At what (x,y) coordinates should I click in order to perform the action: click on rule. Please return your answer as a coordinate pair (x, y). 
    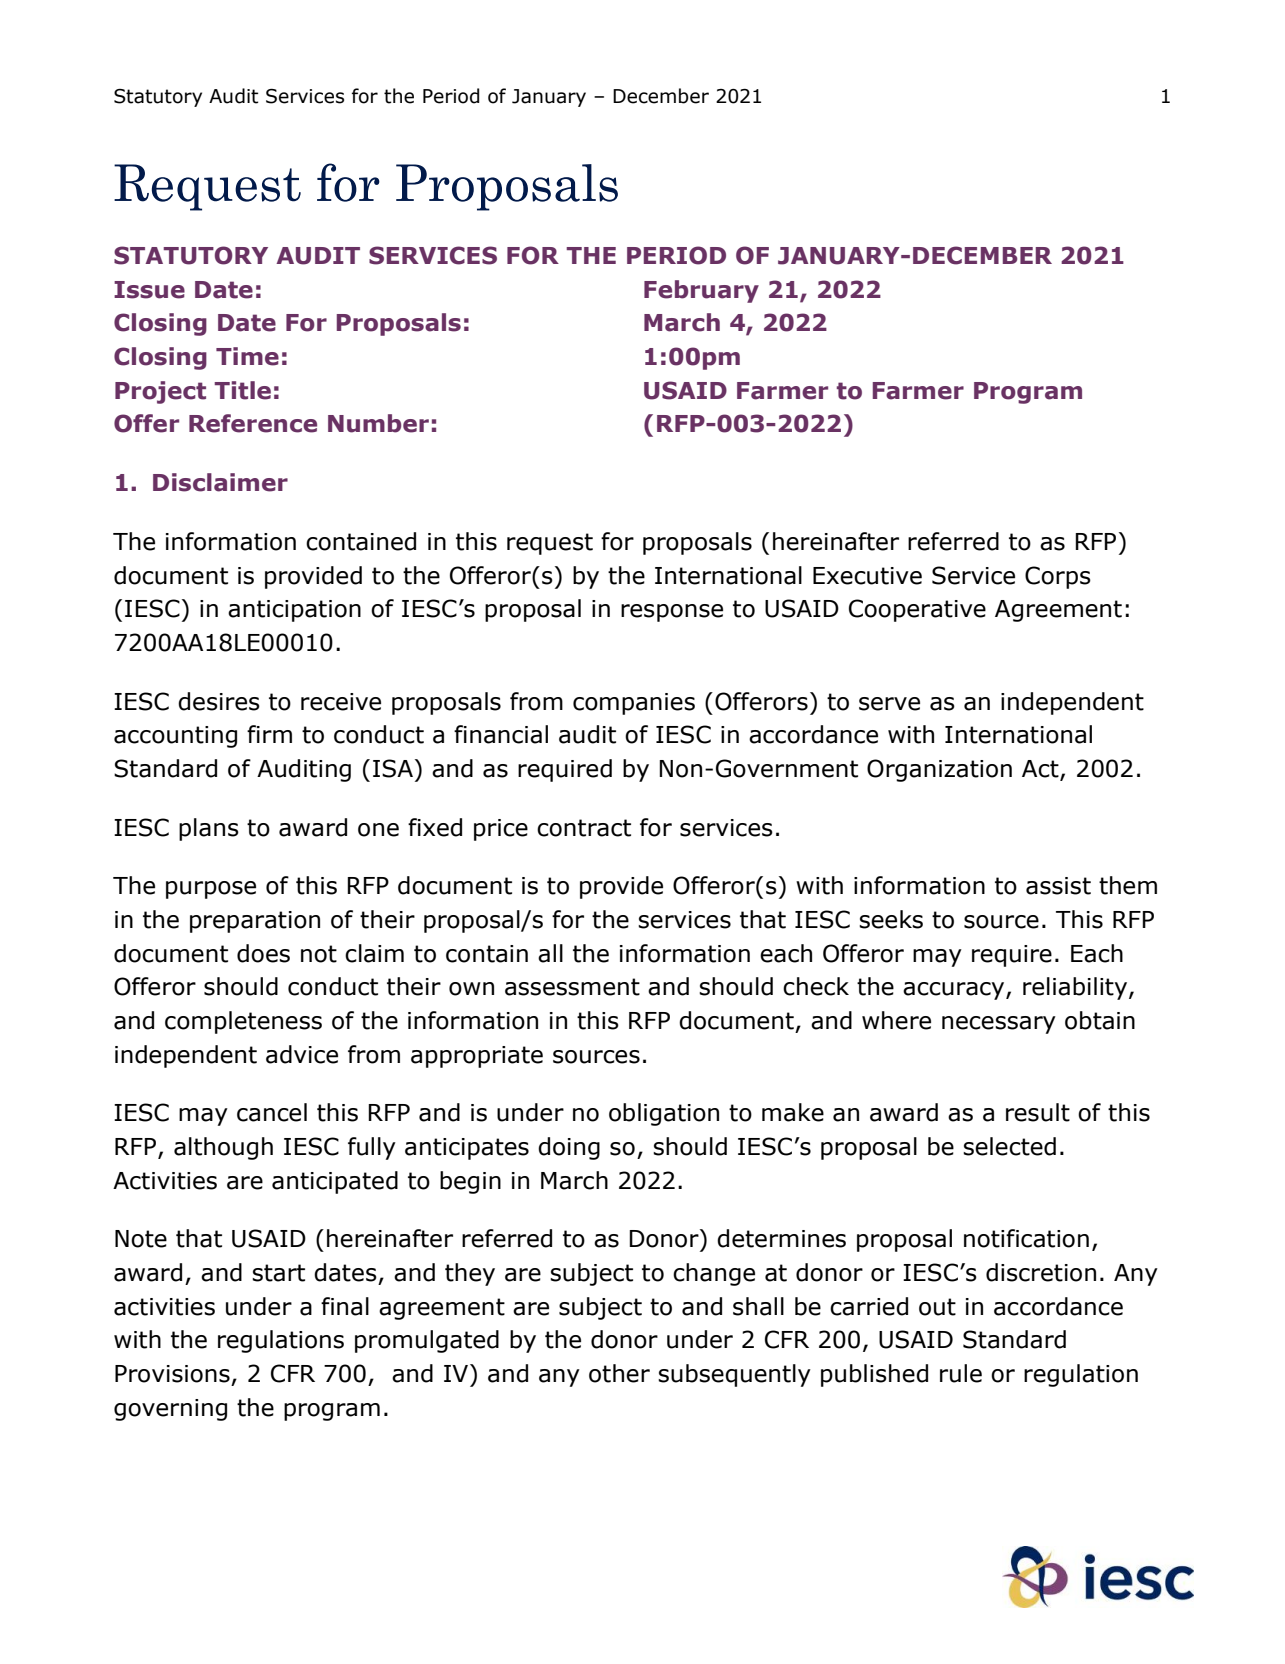
    Looking at the image, I should click on (961, 1373).
